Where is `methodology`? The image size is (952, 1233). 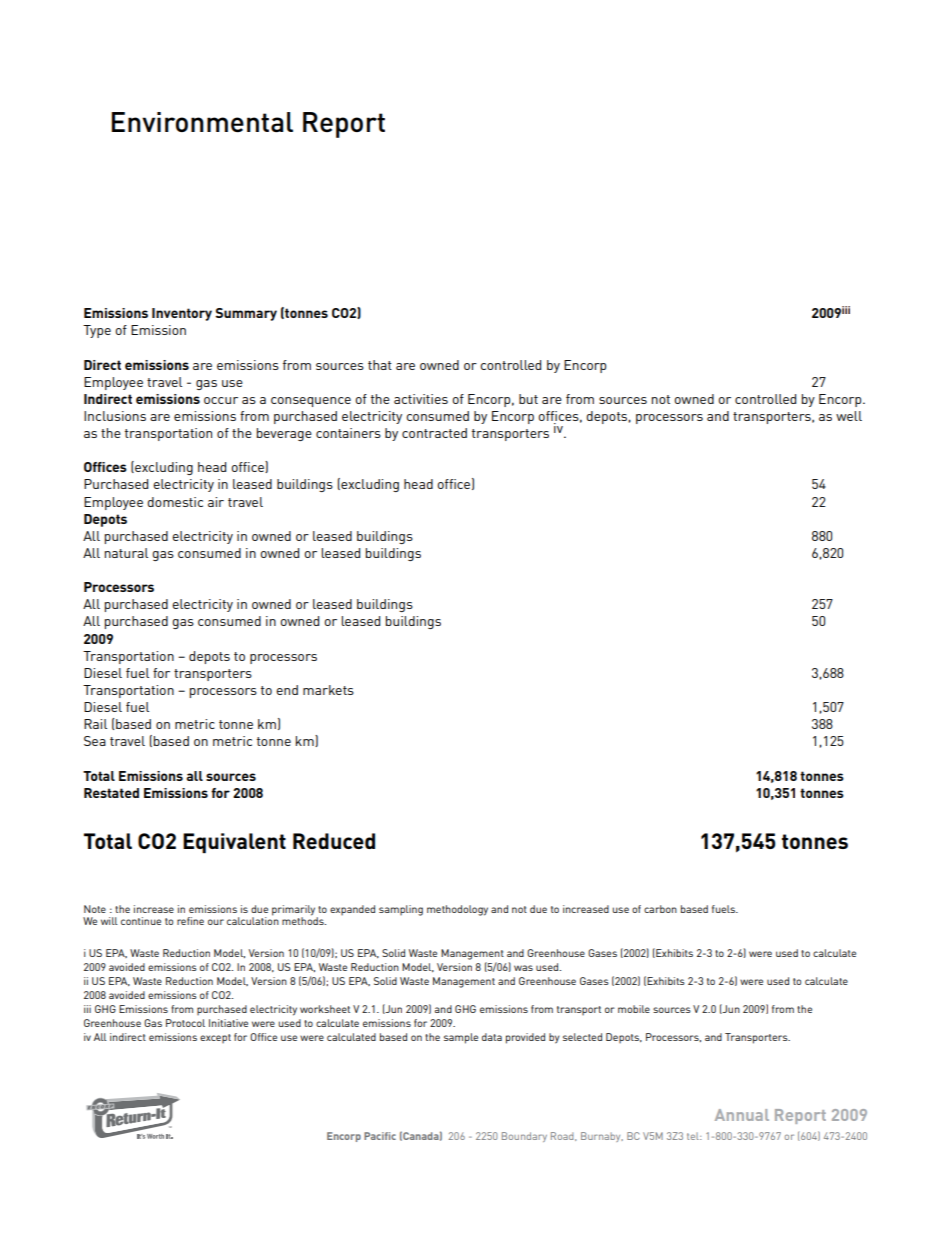
methodology is located at coordinates (457, 910).
